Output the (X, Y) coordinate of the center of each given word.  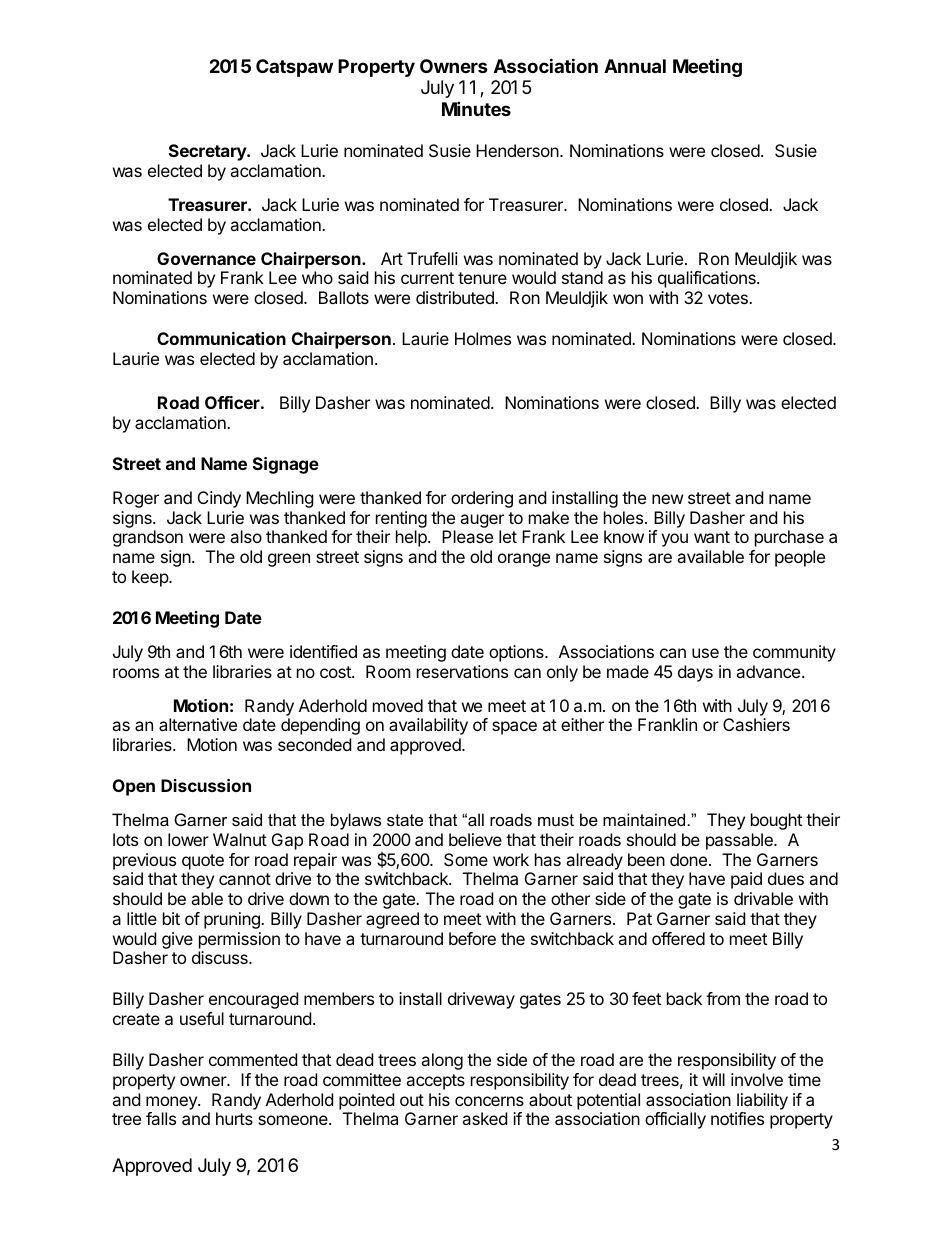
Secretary (208, 152)
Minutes (476, 108)
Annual (635, 66)
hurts (234, 1118)
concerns (489, 1101)
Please (467, 536)
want (712, 537)
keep (151, 578)
